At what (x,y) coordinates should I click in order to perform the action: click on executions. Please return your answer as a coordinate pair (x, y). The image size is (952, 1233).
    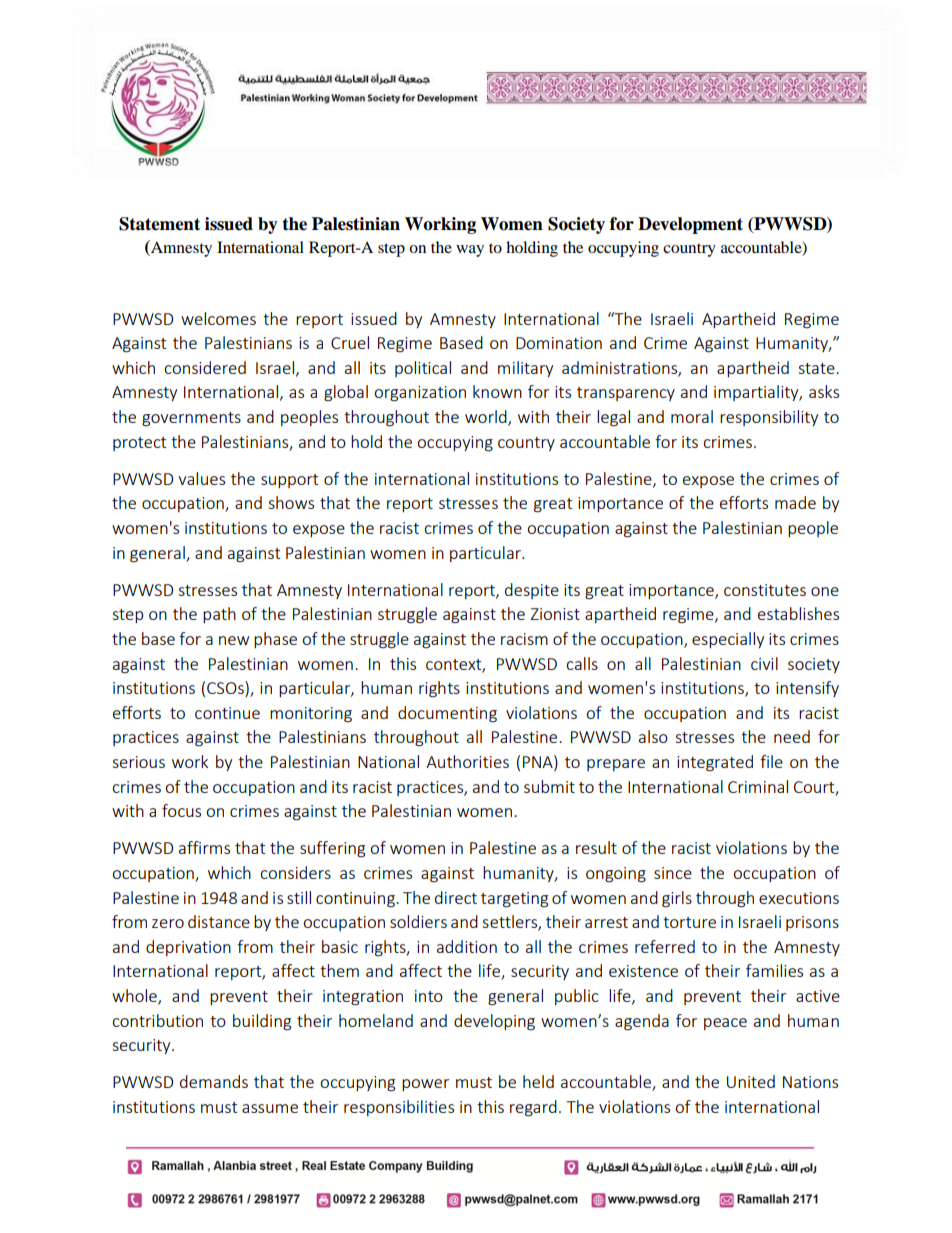
    Looking at the image, I should click on (799, 898).
